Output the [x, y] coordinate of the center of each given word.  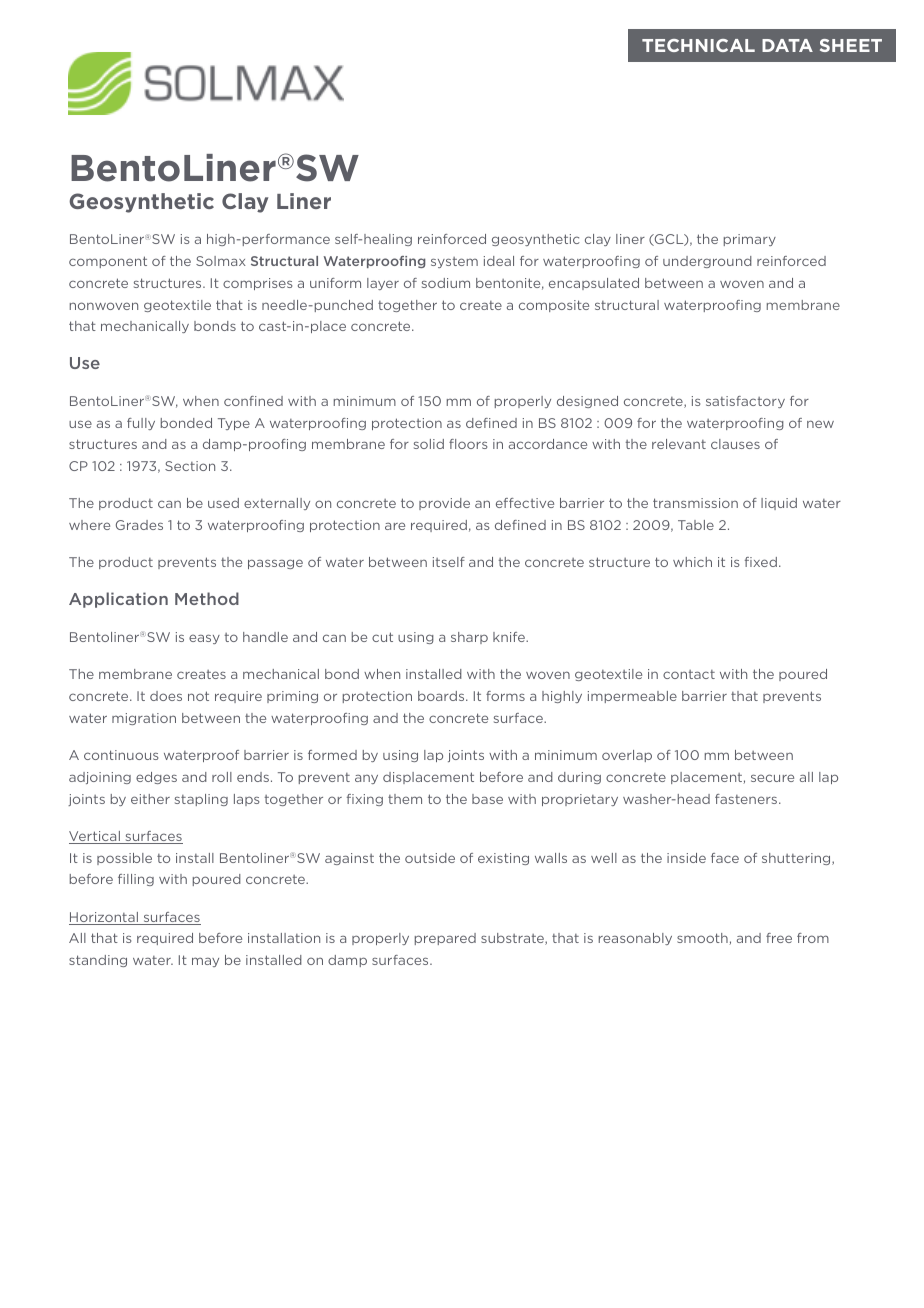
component [108, 262]
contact [689, 674]
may [205, 962]
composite [554, 306]
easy [204, 639]
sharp [469, 638]
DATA [787, 45]
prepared [445, 939]
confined [253, 401]
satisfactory [745, 402]
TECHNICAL [698, 45]
